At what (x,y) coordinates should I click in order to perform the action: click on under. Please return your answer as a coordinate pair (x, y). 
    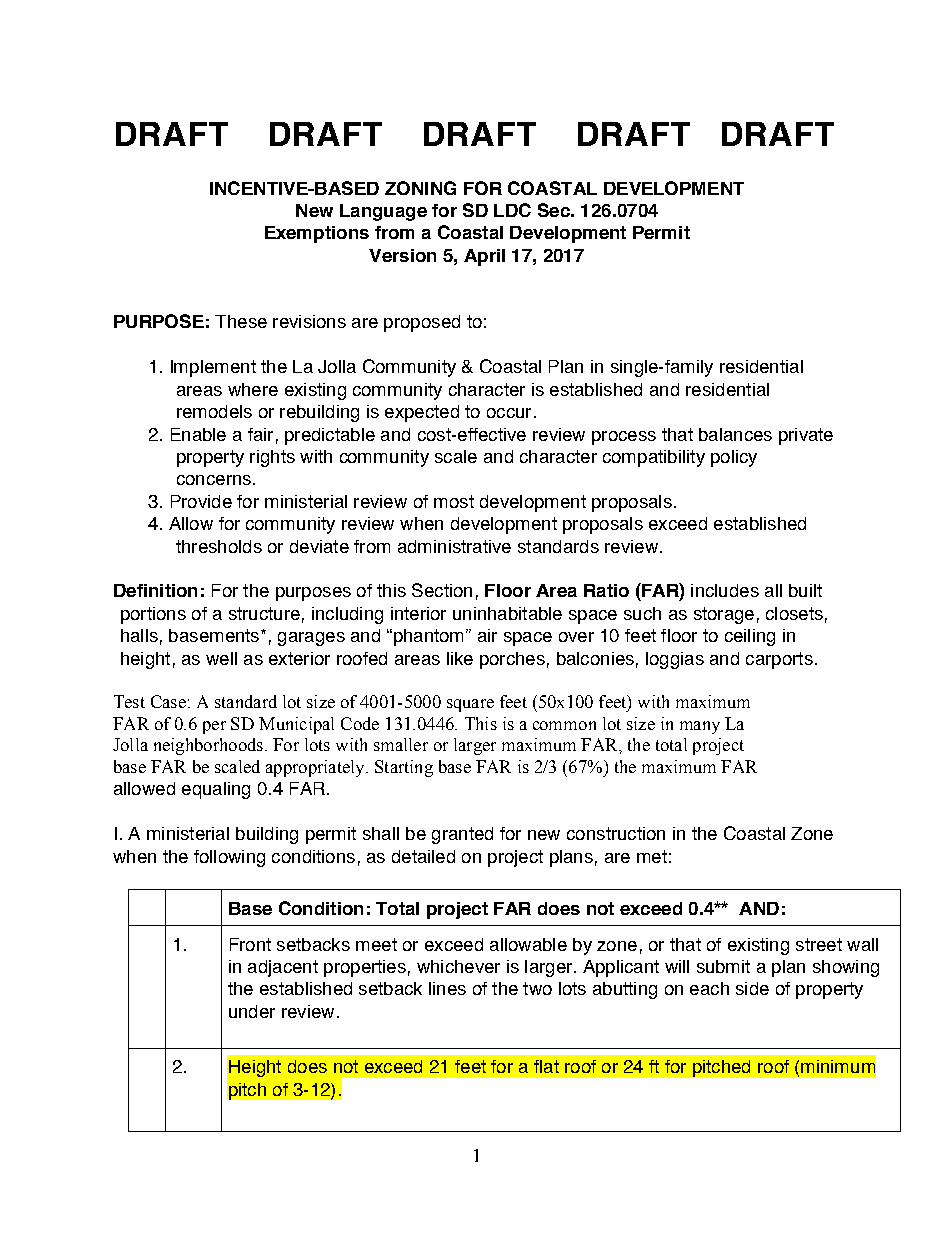
    Looking at the image, I should click on (252, 1011).
